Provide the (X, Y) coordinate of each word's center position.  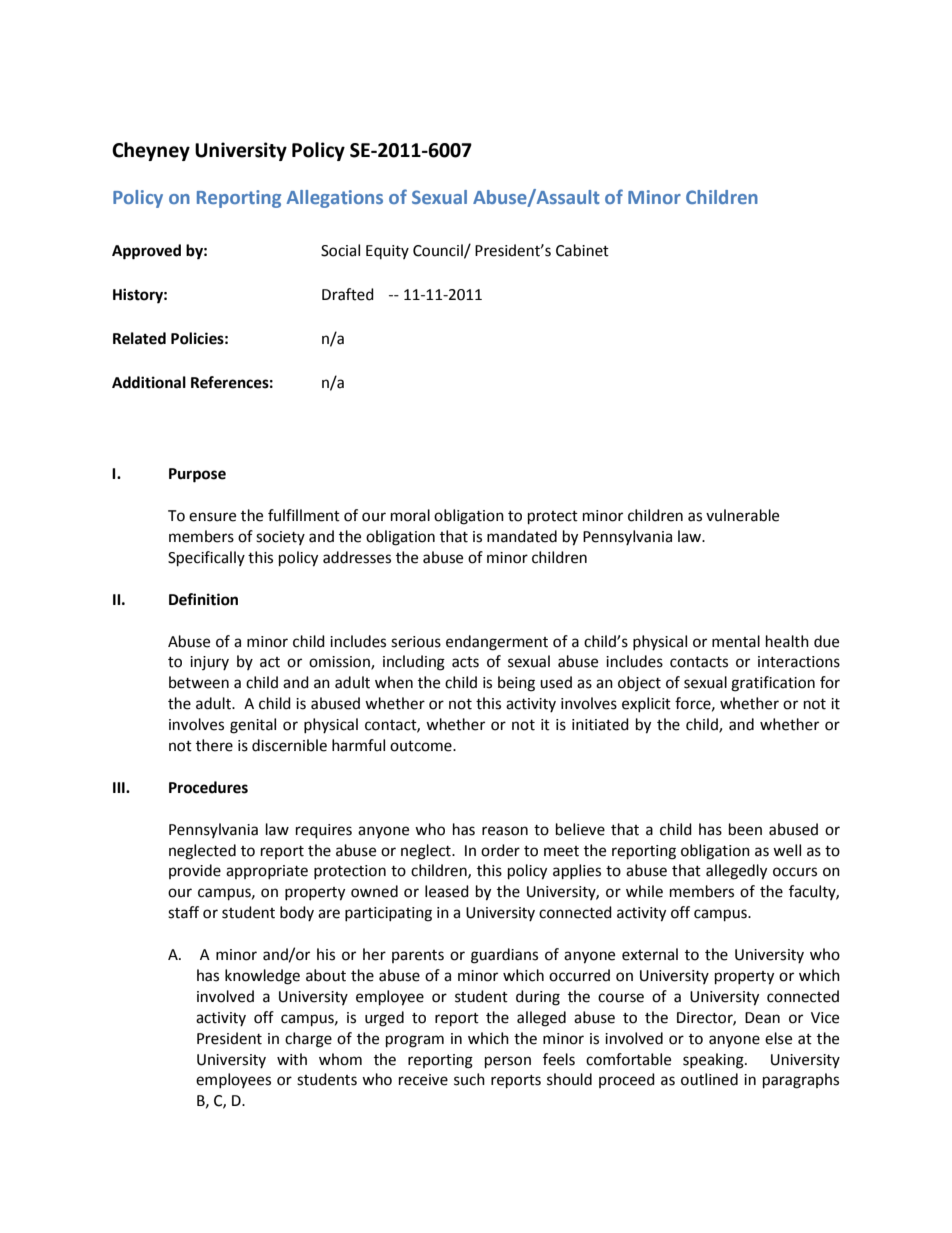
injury (209, 663)
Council (439, 251)
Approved (146, 252)
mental (736, 641)
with (292, 1059)
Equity (387, 252)
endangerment (497, 643)
